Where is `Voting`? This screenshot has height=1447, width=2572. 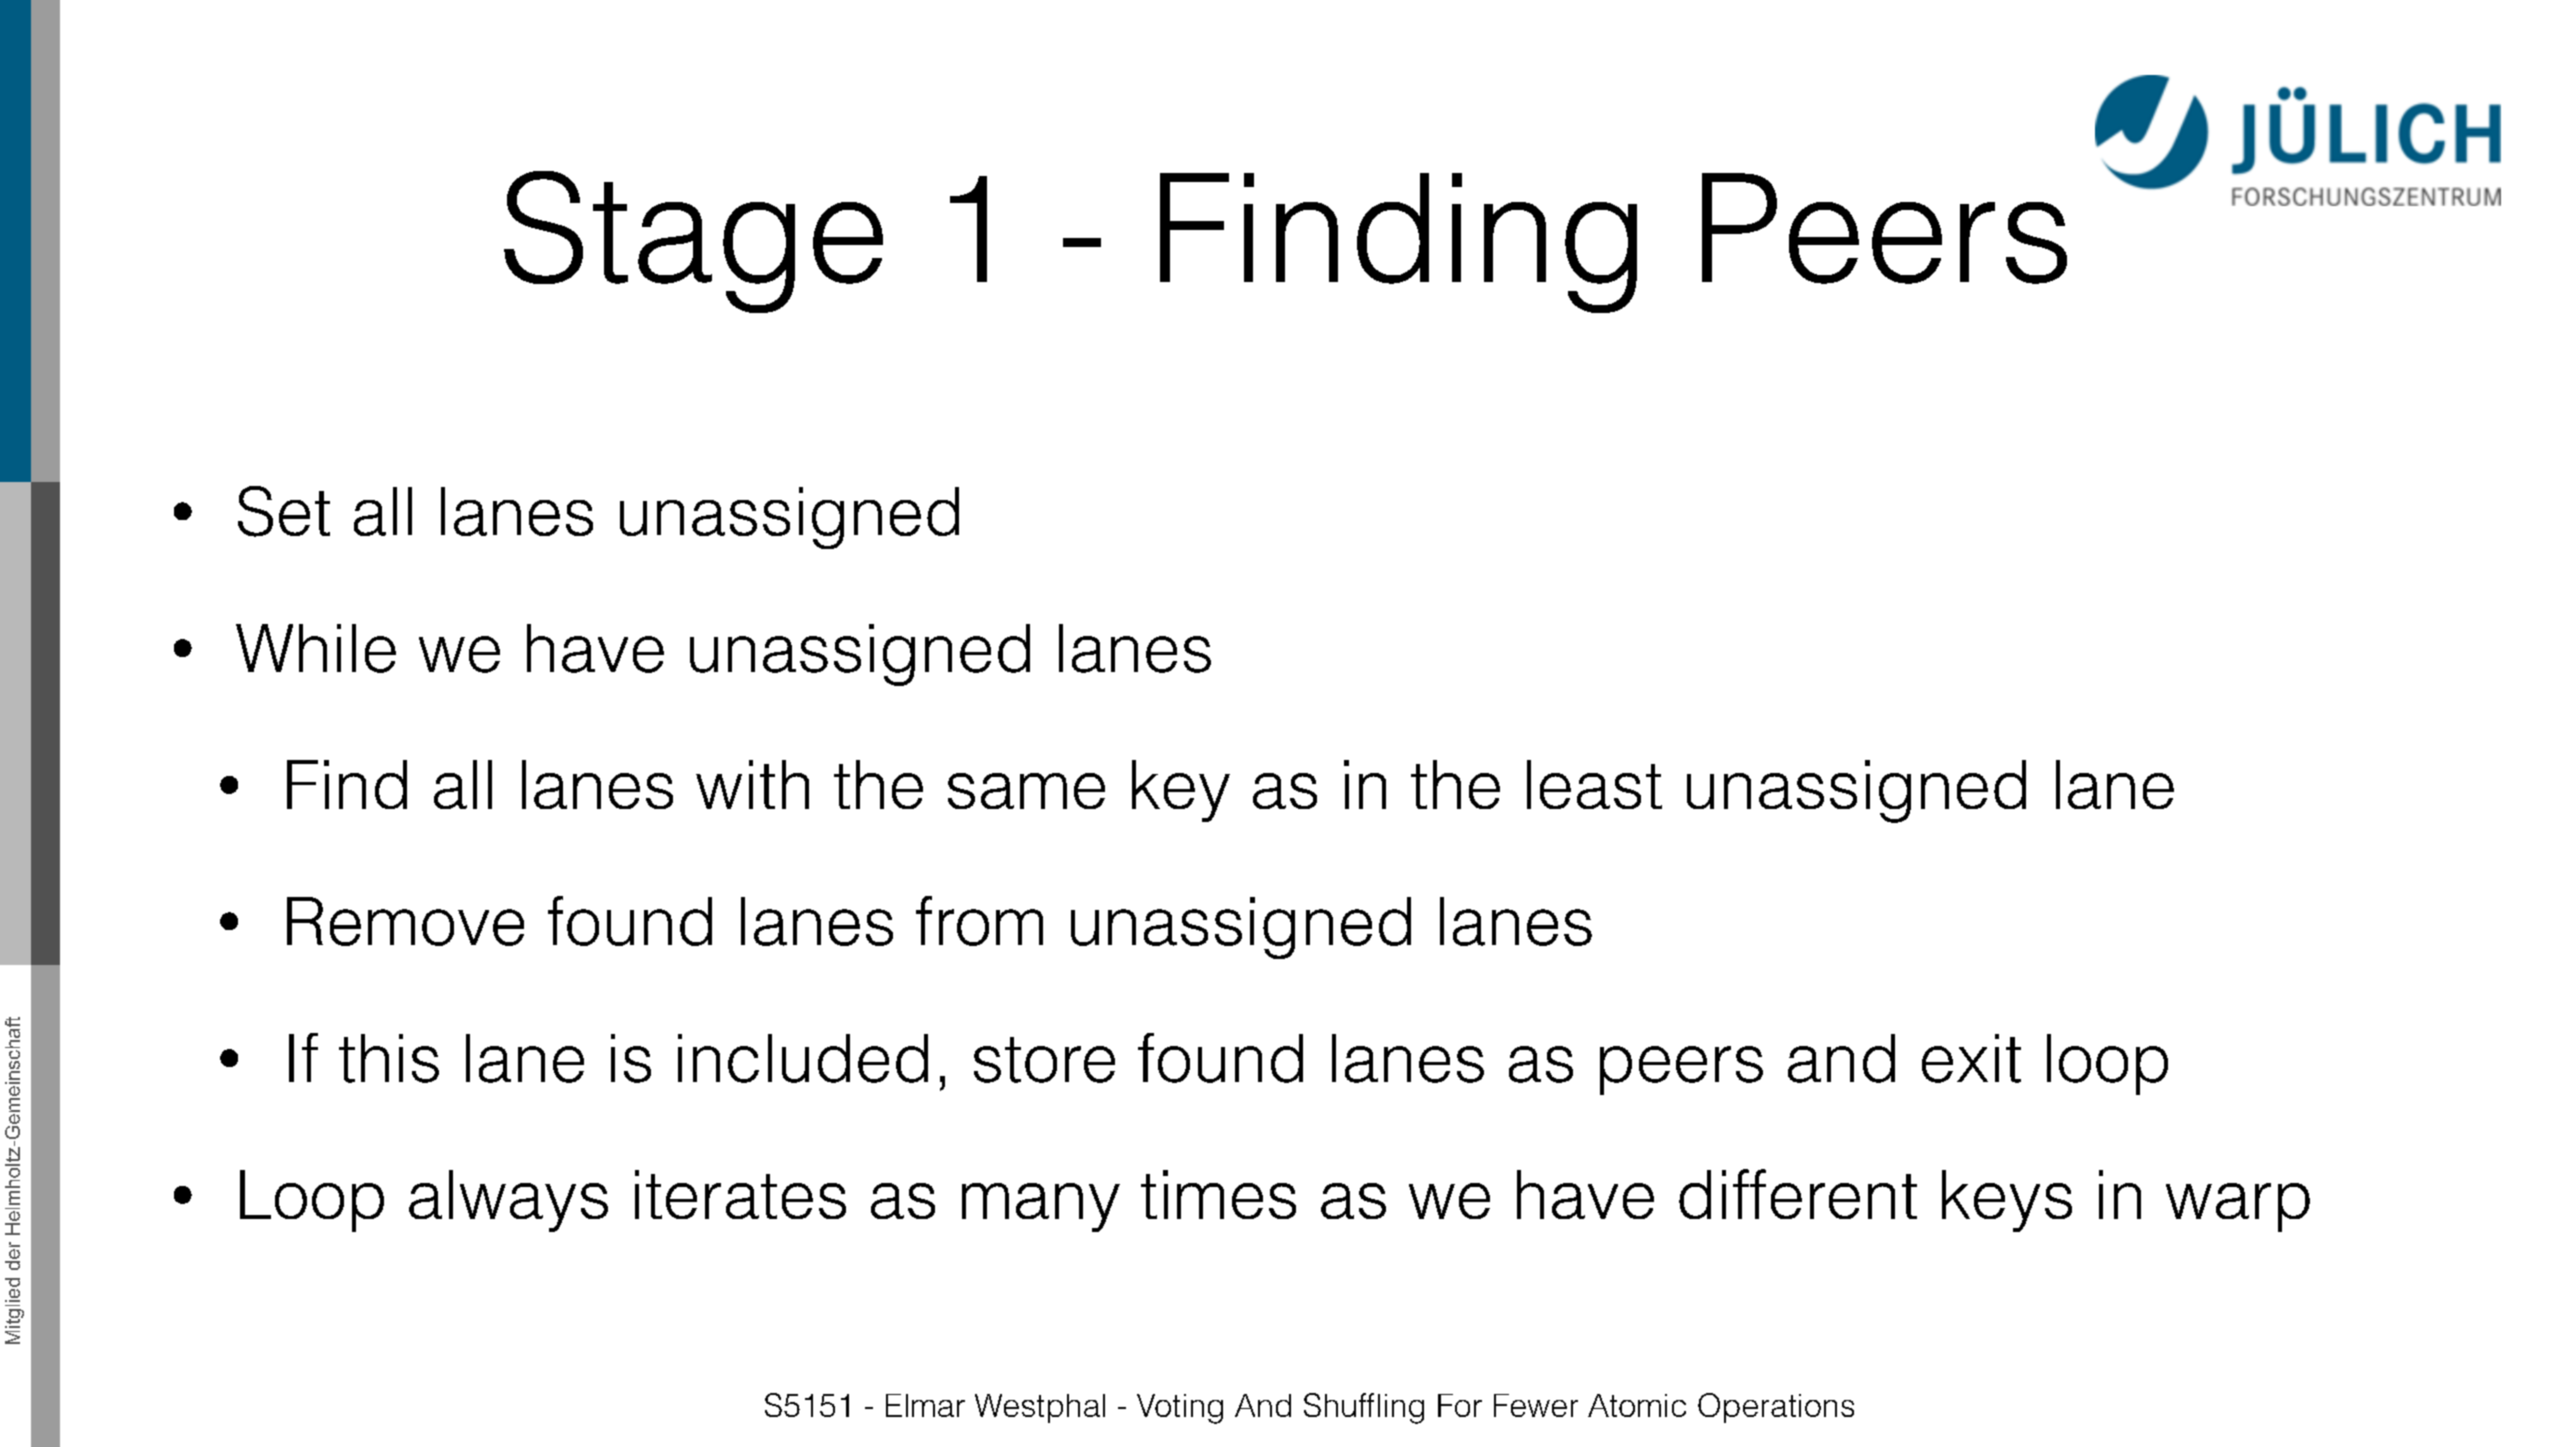
Voting is located at coordinates (1180, 1409).
